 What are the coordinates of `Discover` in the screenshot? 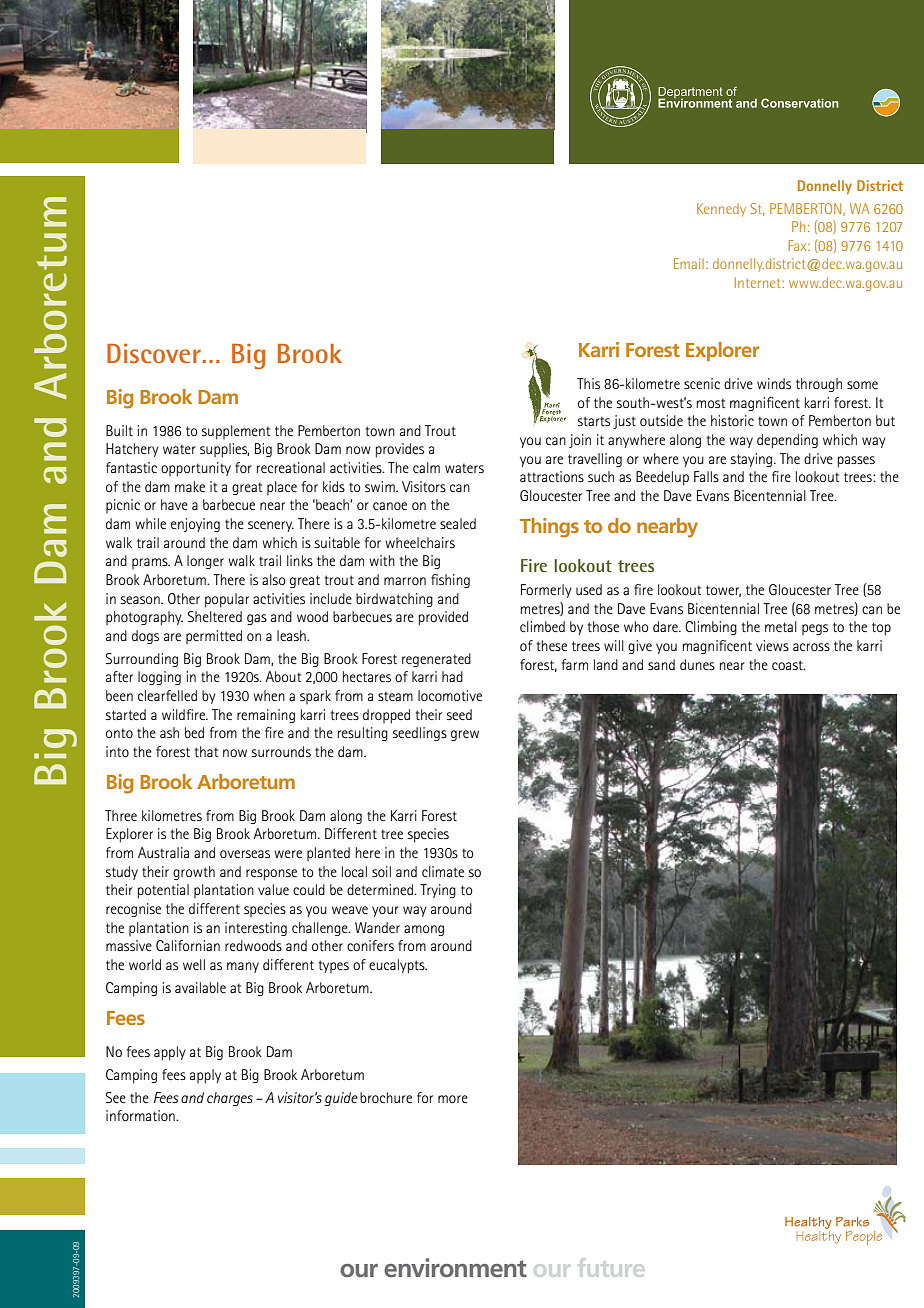 It's located at (154, 353).
